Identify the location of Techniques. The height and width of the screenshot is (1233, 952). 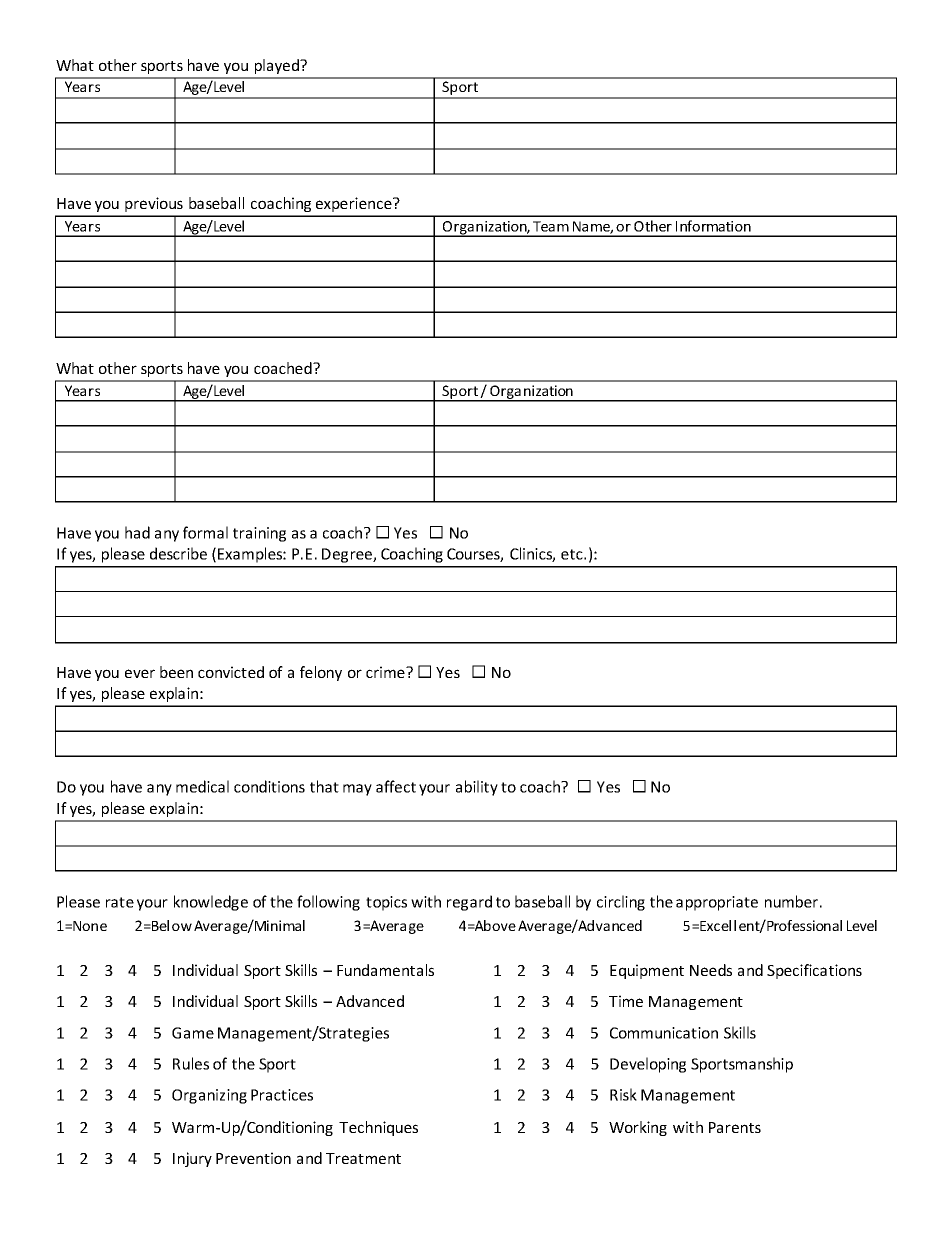
(378, 1128).
